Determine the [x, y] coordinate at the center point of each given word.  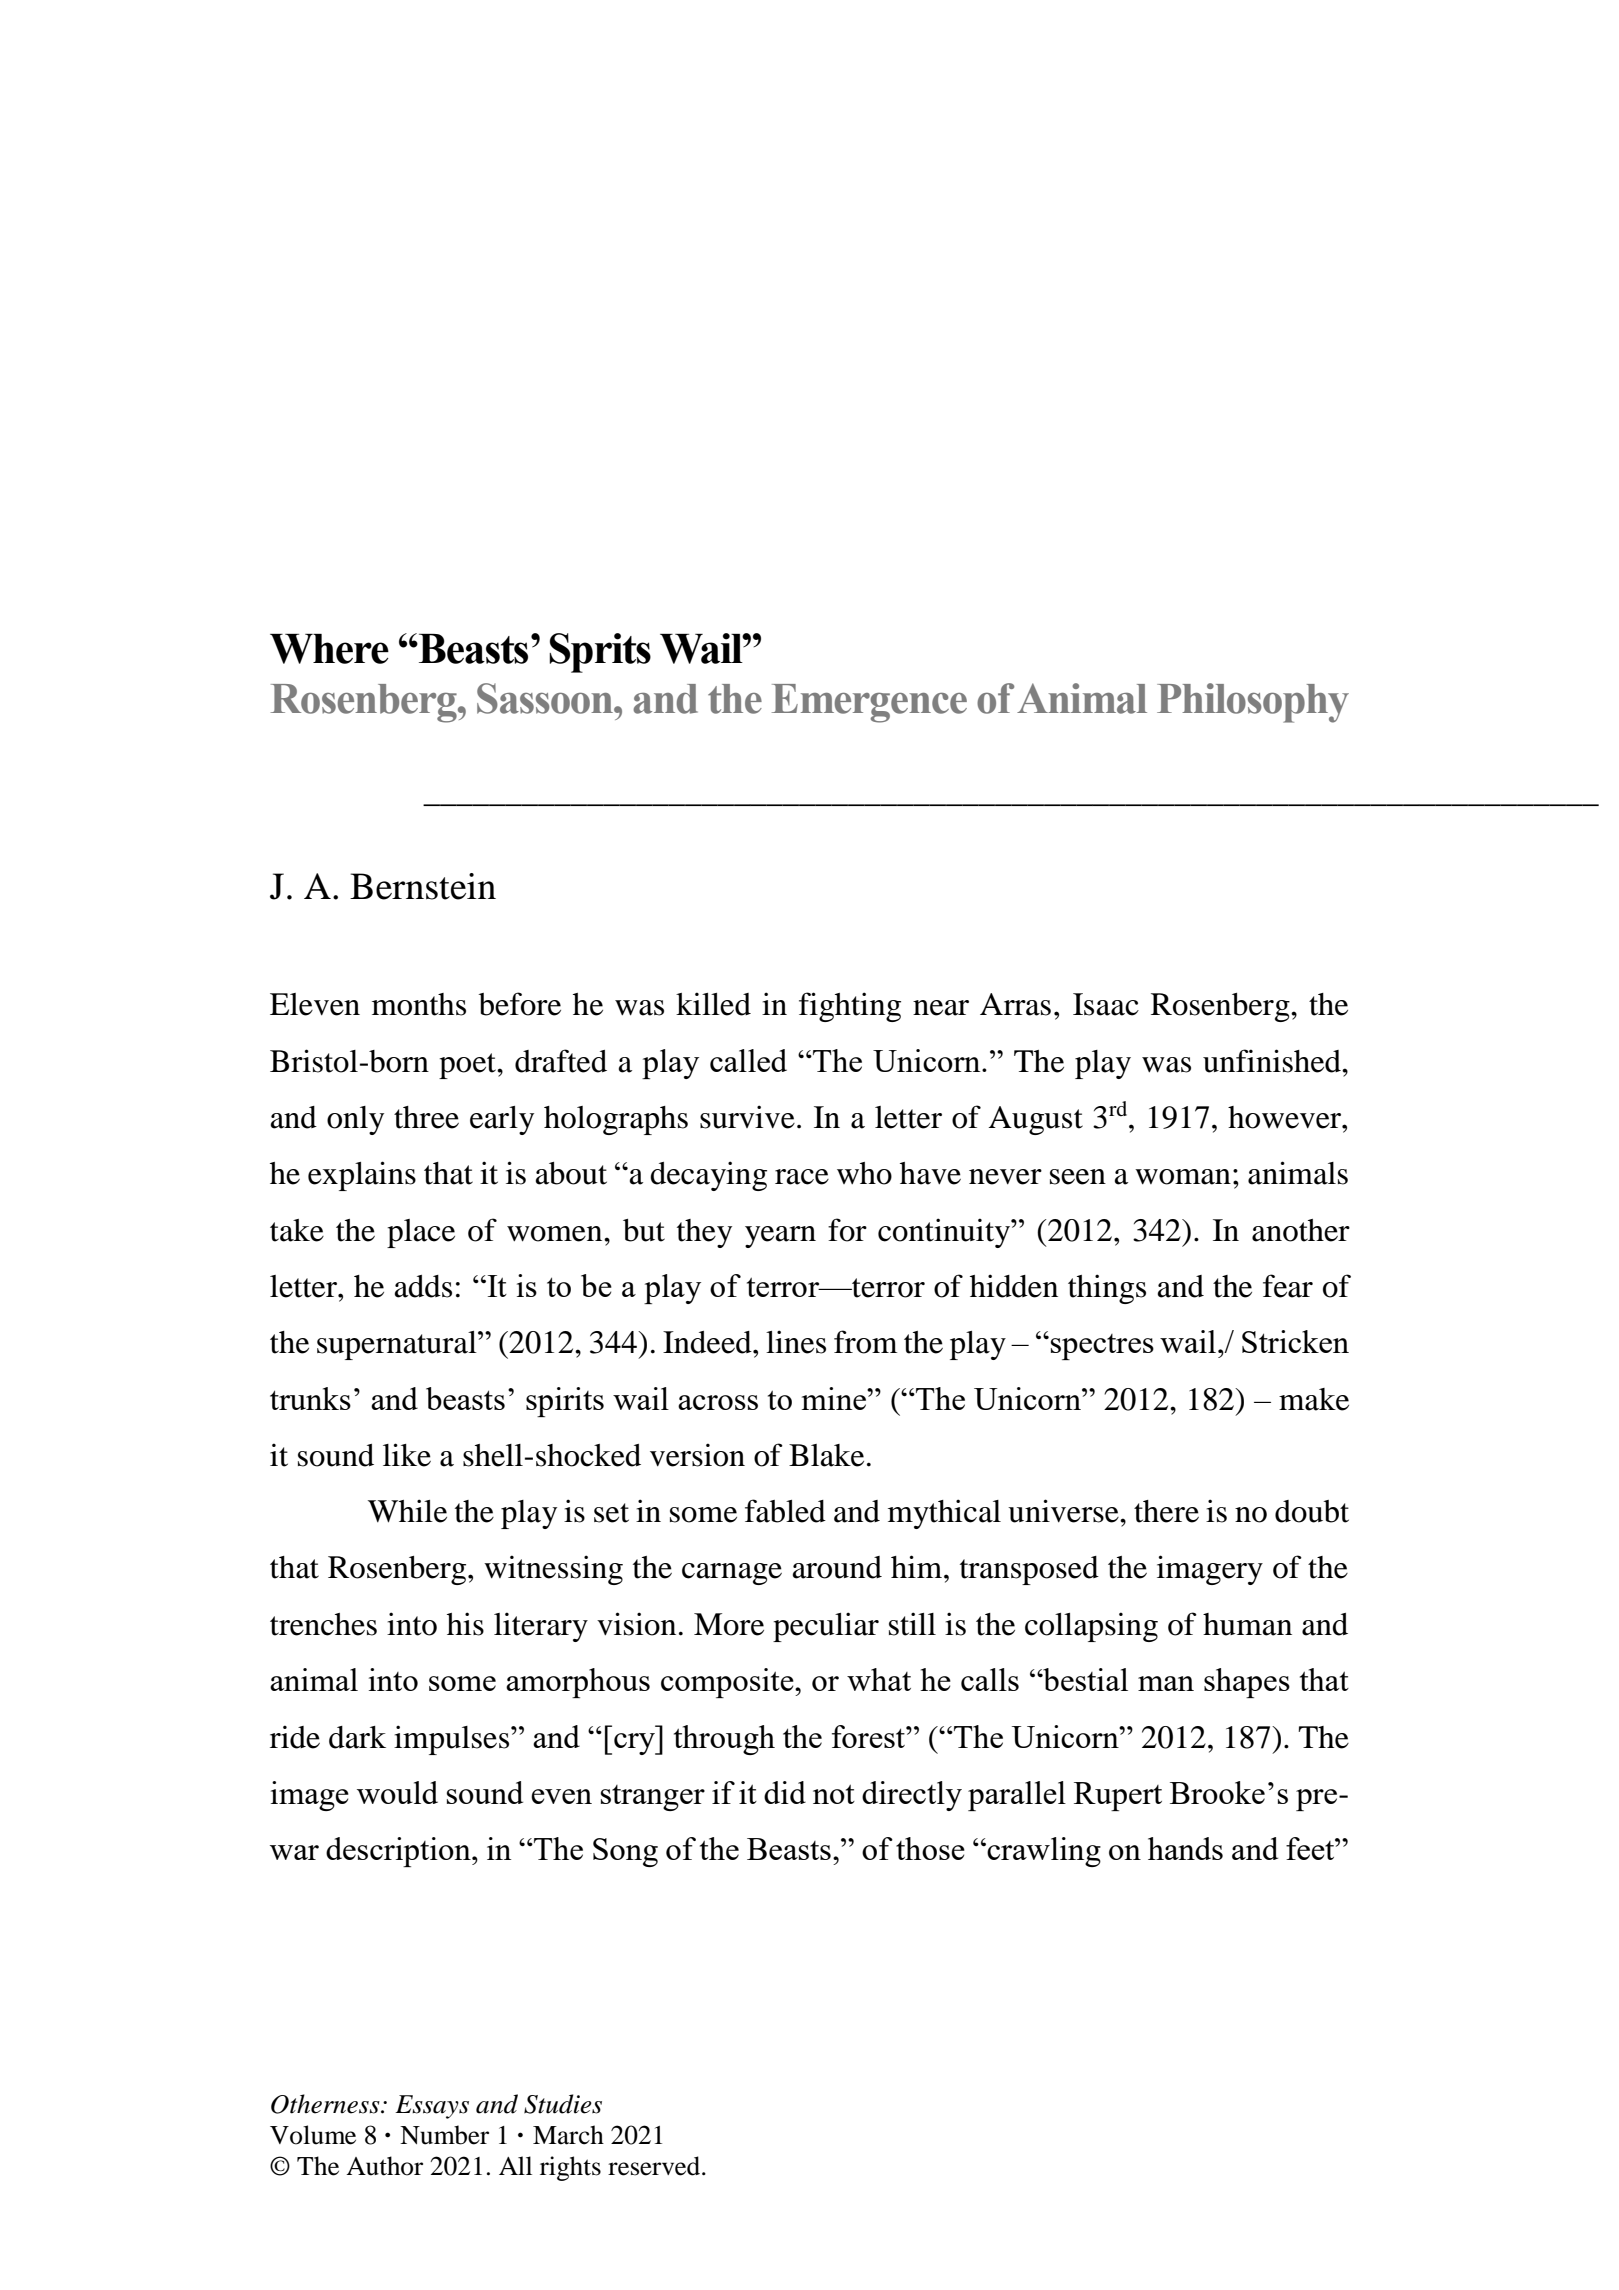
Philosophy [1253, 703]
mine [835, 1398]
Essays [432, 2107]
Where [329, 649]
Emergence [869, 703]
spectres [1102, 1347]
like [407, 1455]
